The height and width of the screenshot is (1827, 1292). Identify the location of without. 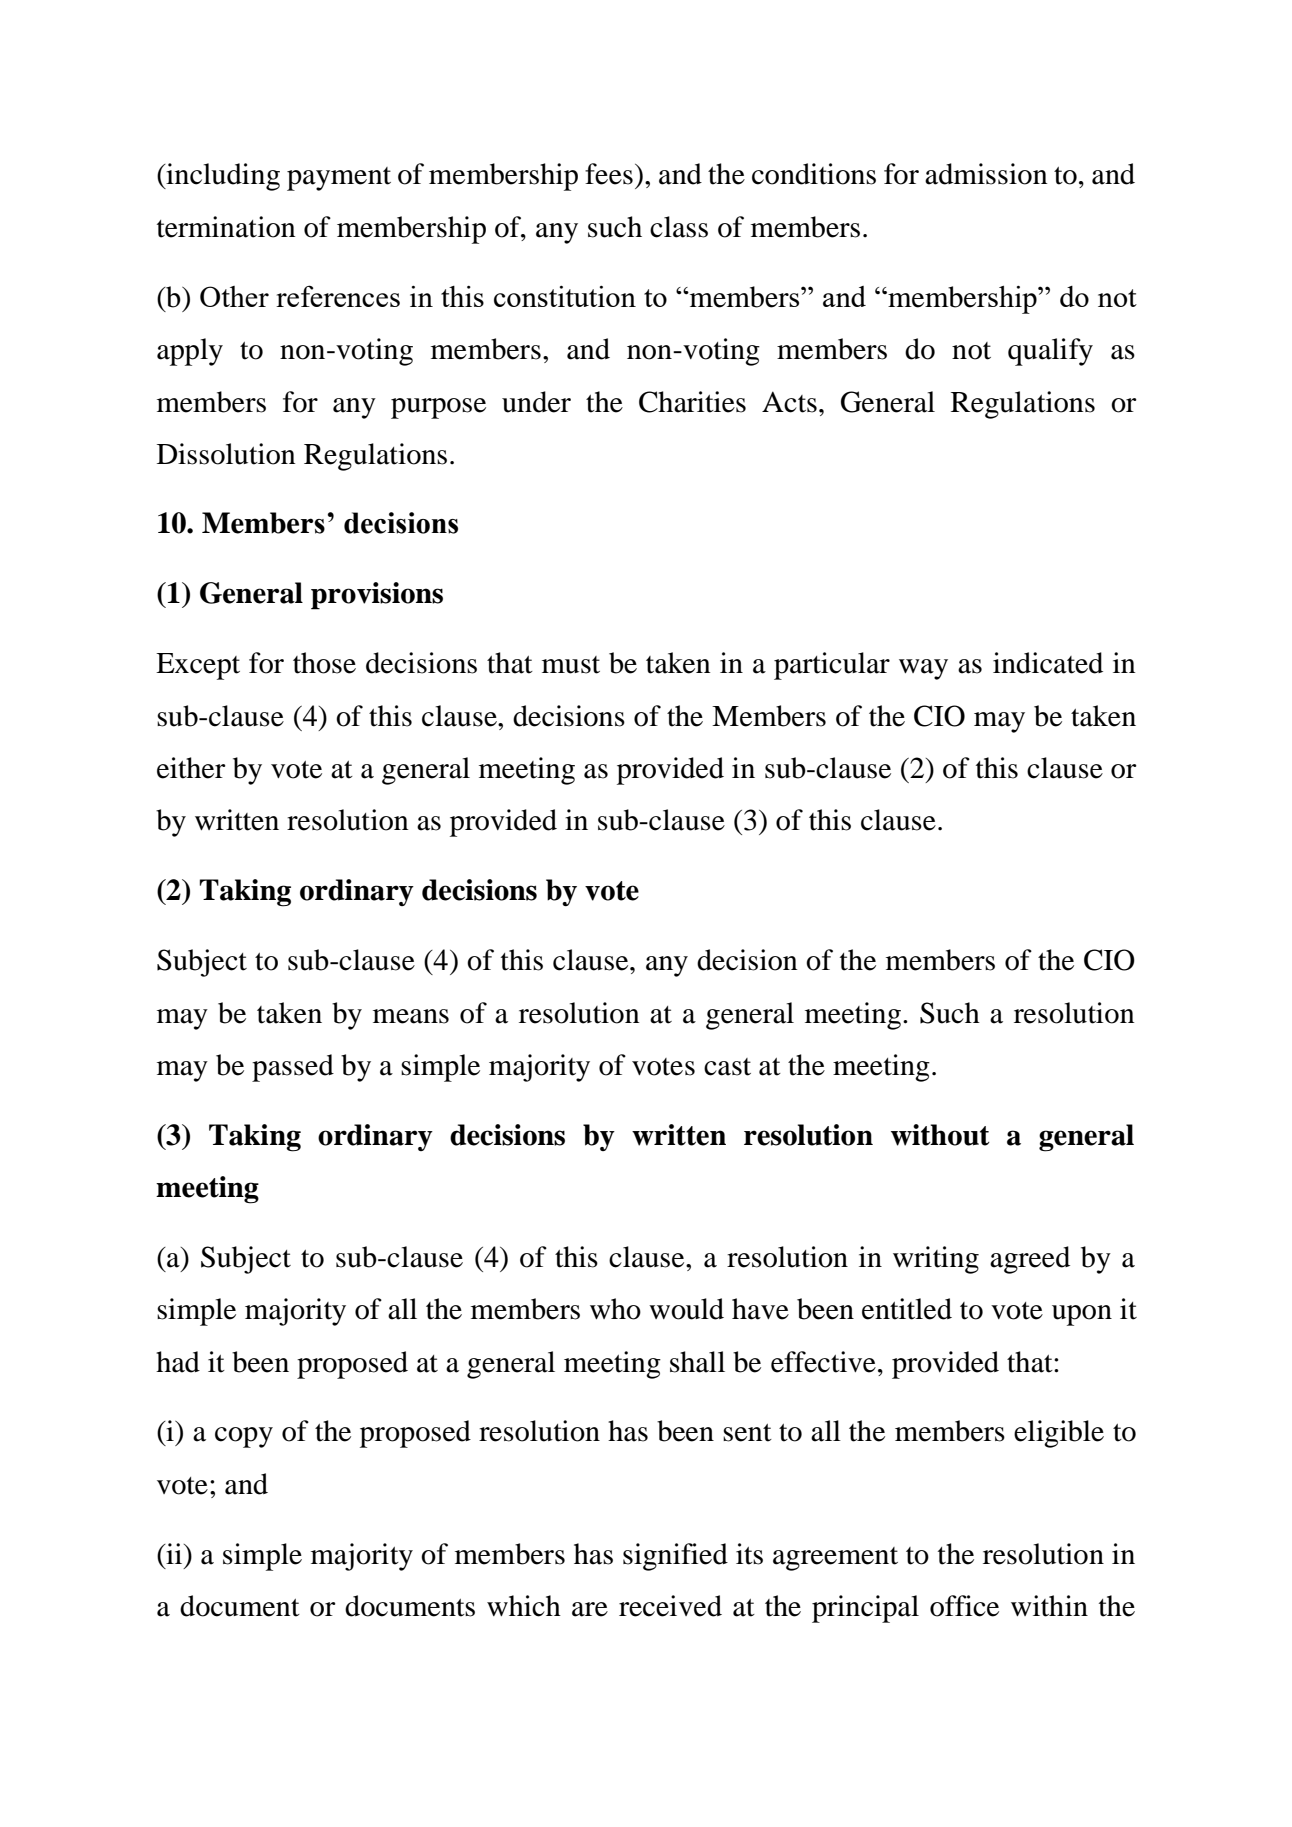
(940, 1135).
